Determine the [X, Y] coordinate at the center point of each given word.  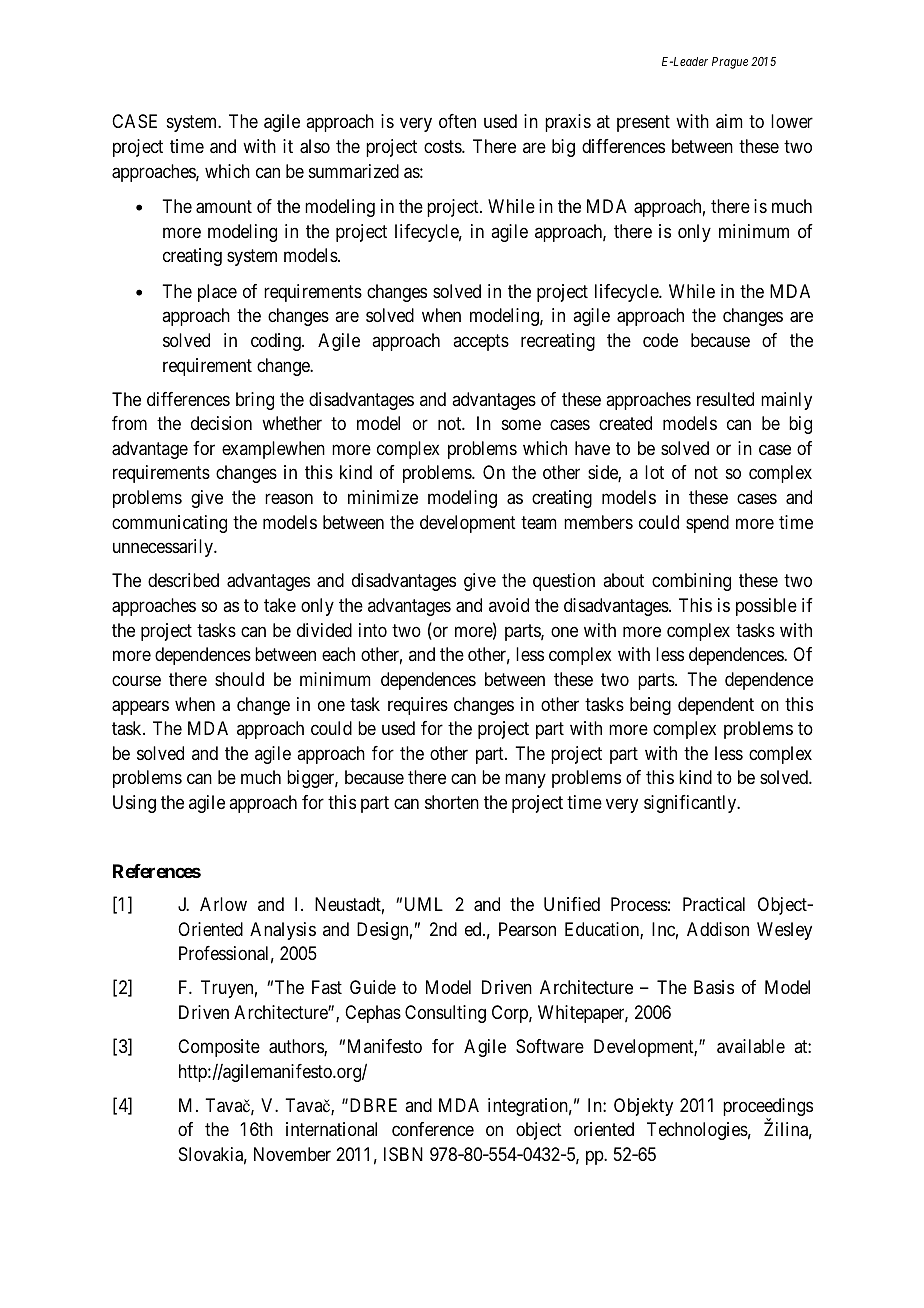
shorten [452, 802]
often [457, 121]
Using [134, 804]
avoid [509, 605]
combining [691, 582]
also [315, 146]
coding [277, 342]
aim [729, 121]
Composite [219, 1048]
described [183, 580]
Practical [714, 904]
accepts [481, 342]
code [660, 340]
